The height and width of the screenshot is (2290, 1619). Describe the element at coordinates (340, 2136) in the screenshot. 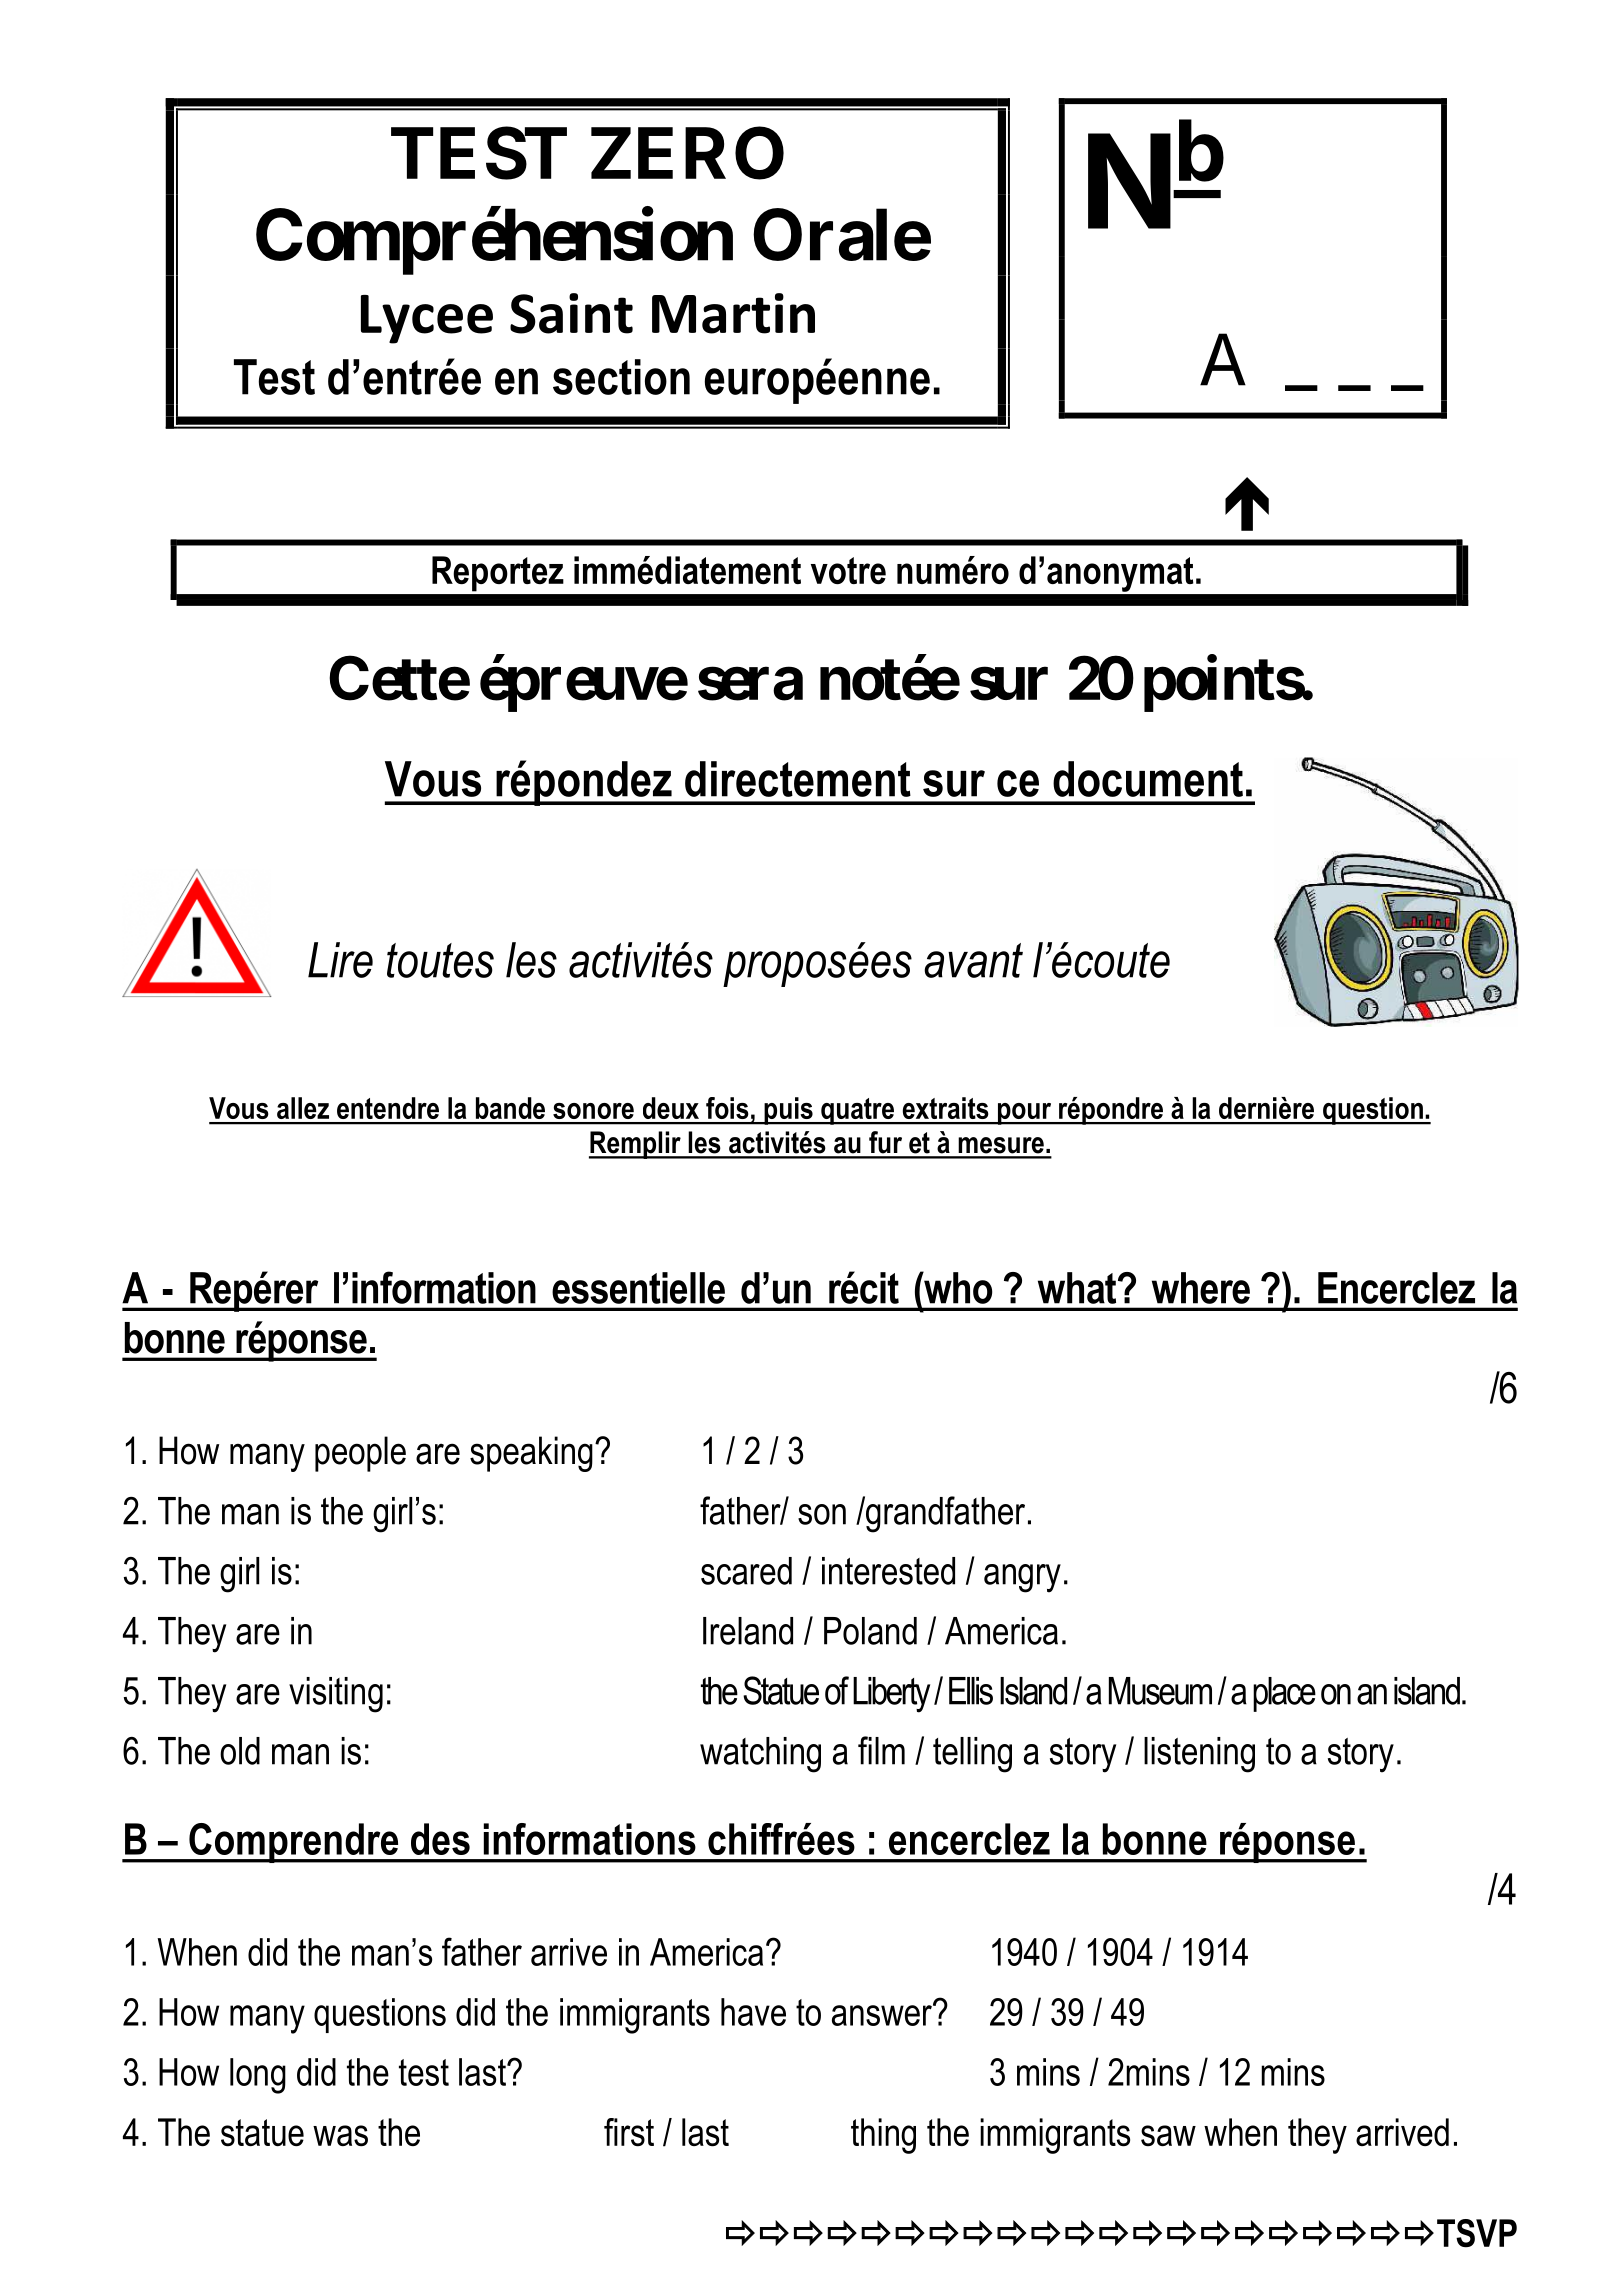

I see `was` at that location.
